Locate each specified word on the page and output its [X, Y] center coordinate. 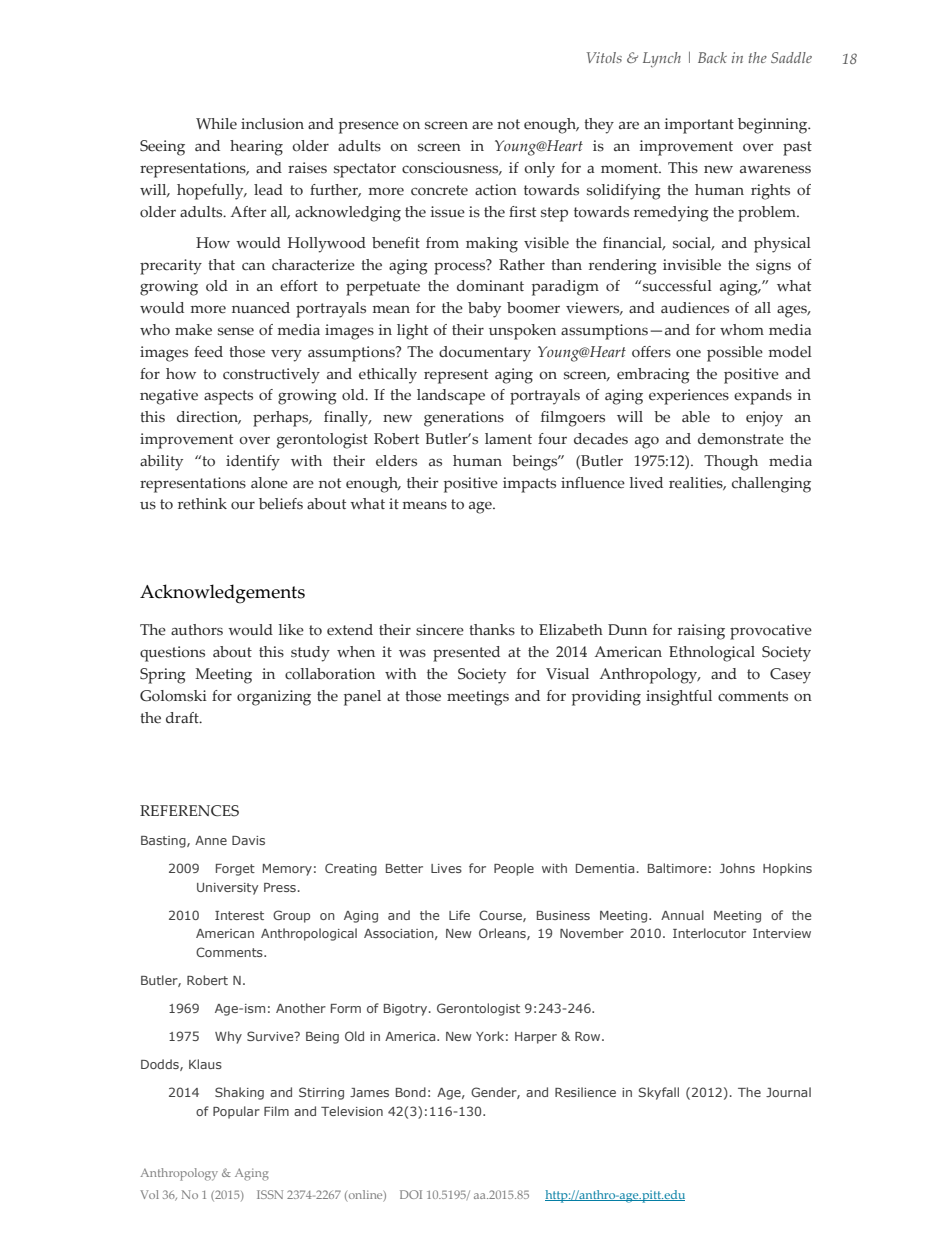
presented [466, 654]
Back [712, 57]
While [216, 124]
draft [183, 718]
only [539, 170]
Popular [236, 1112]
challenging [771, 485]
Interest [239, 915]
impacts [529, 485]
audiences [695, 308]
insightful [679, 698]
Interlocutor [709, 933]
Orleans [503, 934]
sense [236, 331]
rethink [202, 504]
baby [484, 310]
